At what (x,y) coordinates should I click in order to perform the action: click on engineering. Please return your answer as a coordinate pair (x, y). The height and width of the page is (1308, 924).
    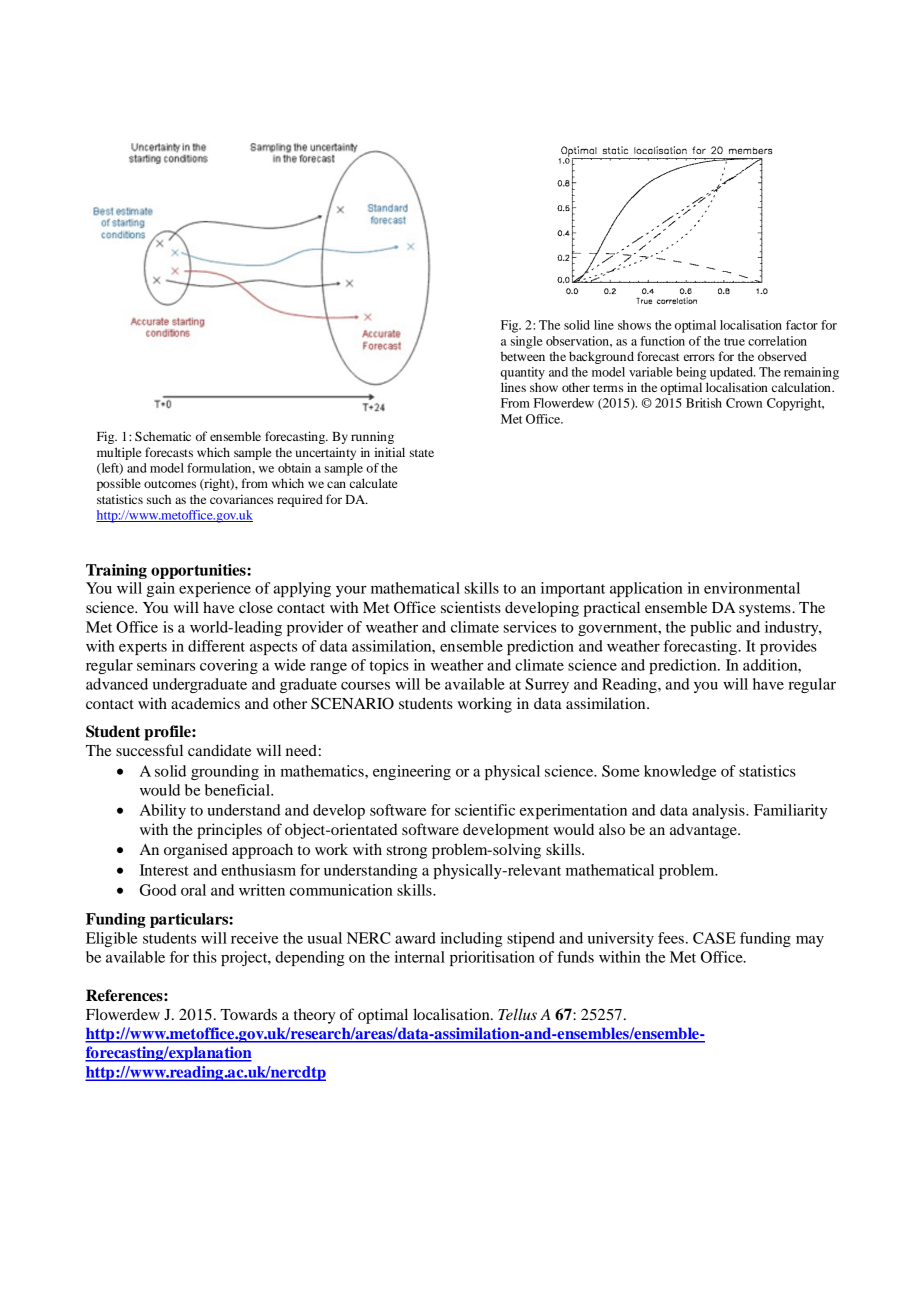
    Looking at the image, I should click on (412, 772).
